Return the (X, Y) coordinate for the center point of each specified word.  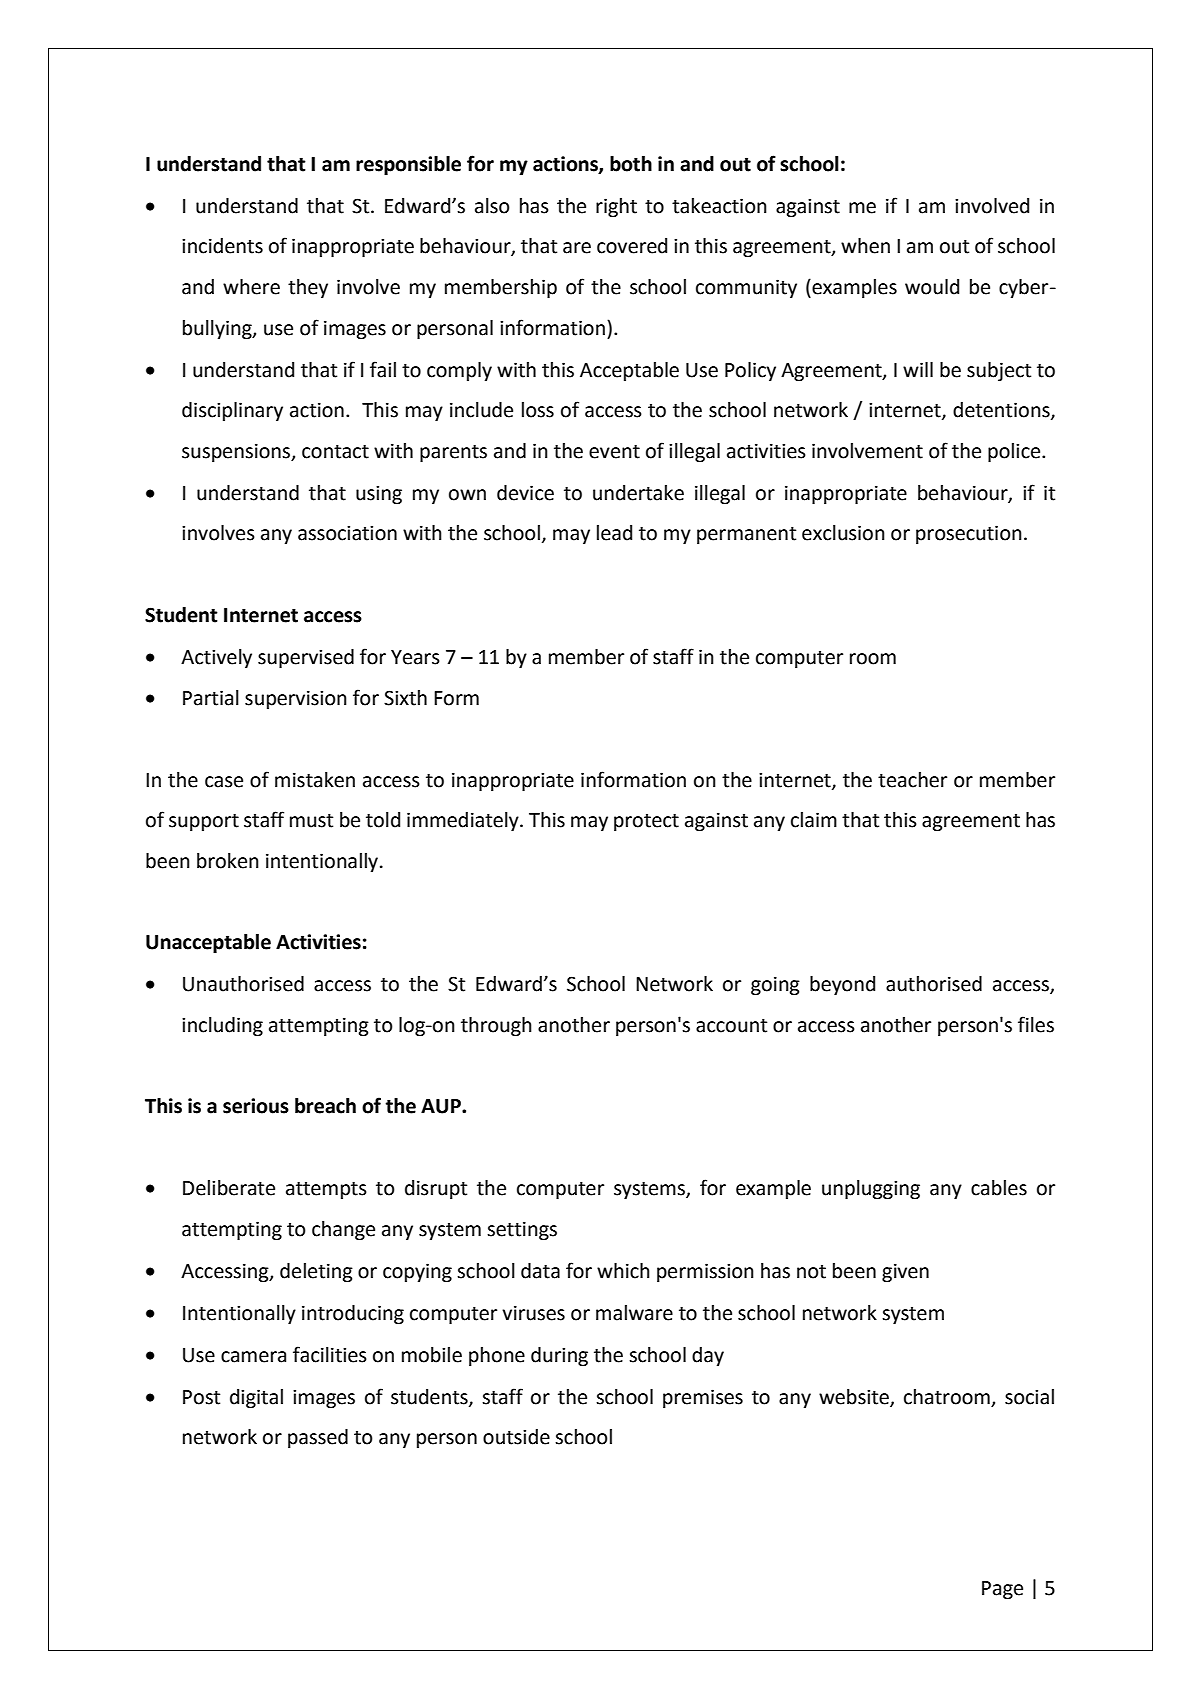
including (222, 1026)
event (614, 451)
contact (335, 451)
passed (318, 1438)
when (865, 246)
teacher (912, 780)
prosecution (969, 534)
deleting (316, 1272)
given (905, 1272)
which (623, 1271)
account (731, 1025)
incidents (222, 246)
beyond (842, 985)
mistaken (315, 780)
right (616, 207)
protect (646, 822)
